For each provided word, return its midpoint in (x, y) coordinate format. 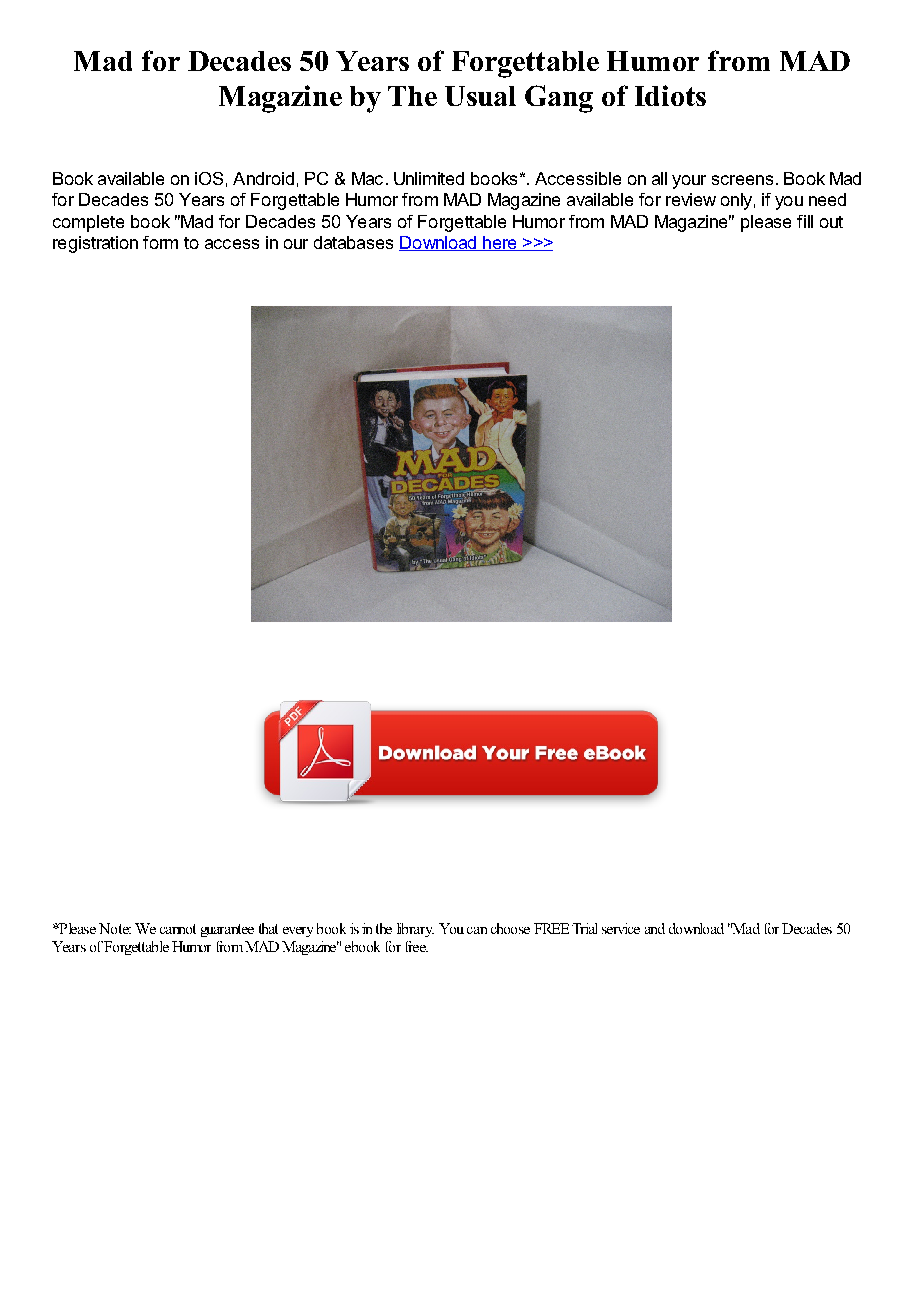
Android (263, 178)
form (160, 242)
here (500, 243)
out (831, 222)
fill (805, 221)
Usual (480, 96)
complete (88, 223)
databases (353, 242)
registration (95, 244)
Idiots (670, 95)
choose (510, 928)
